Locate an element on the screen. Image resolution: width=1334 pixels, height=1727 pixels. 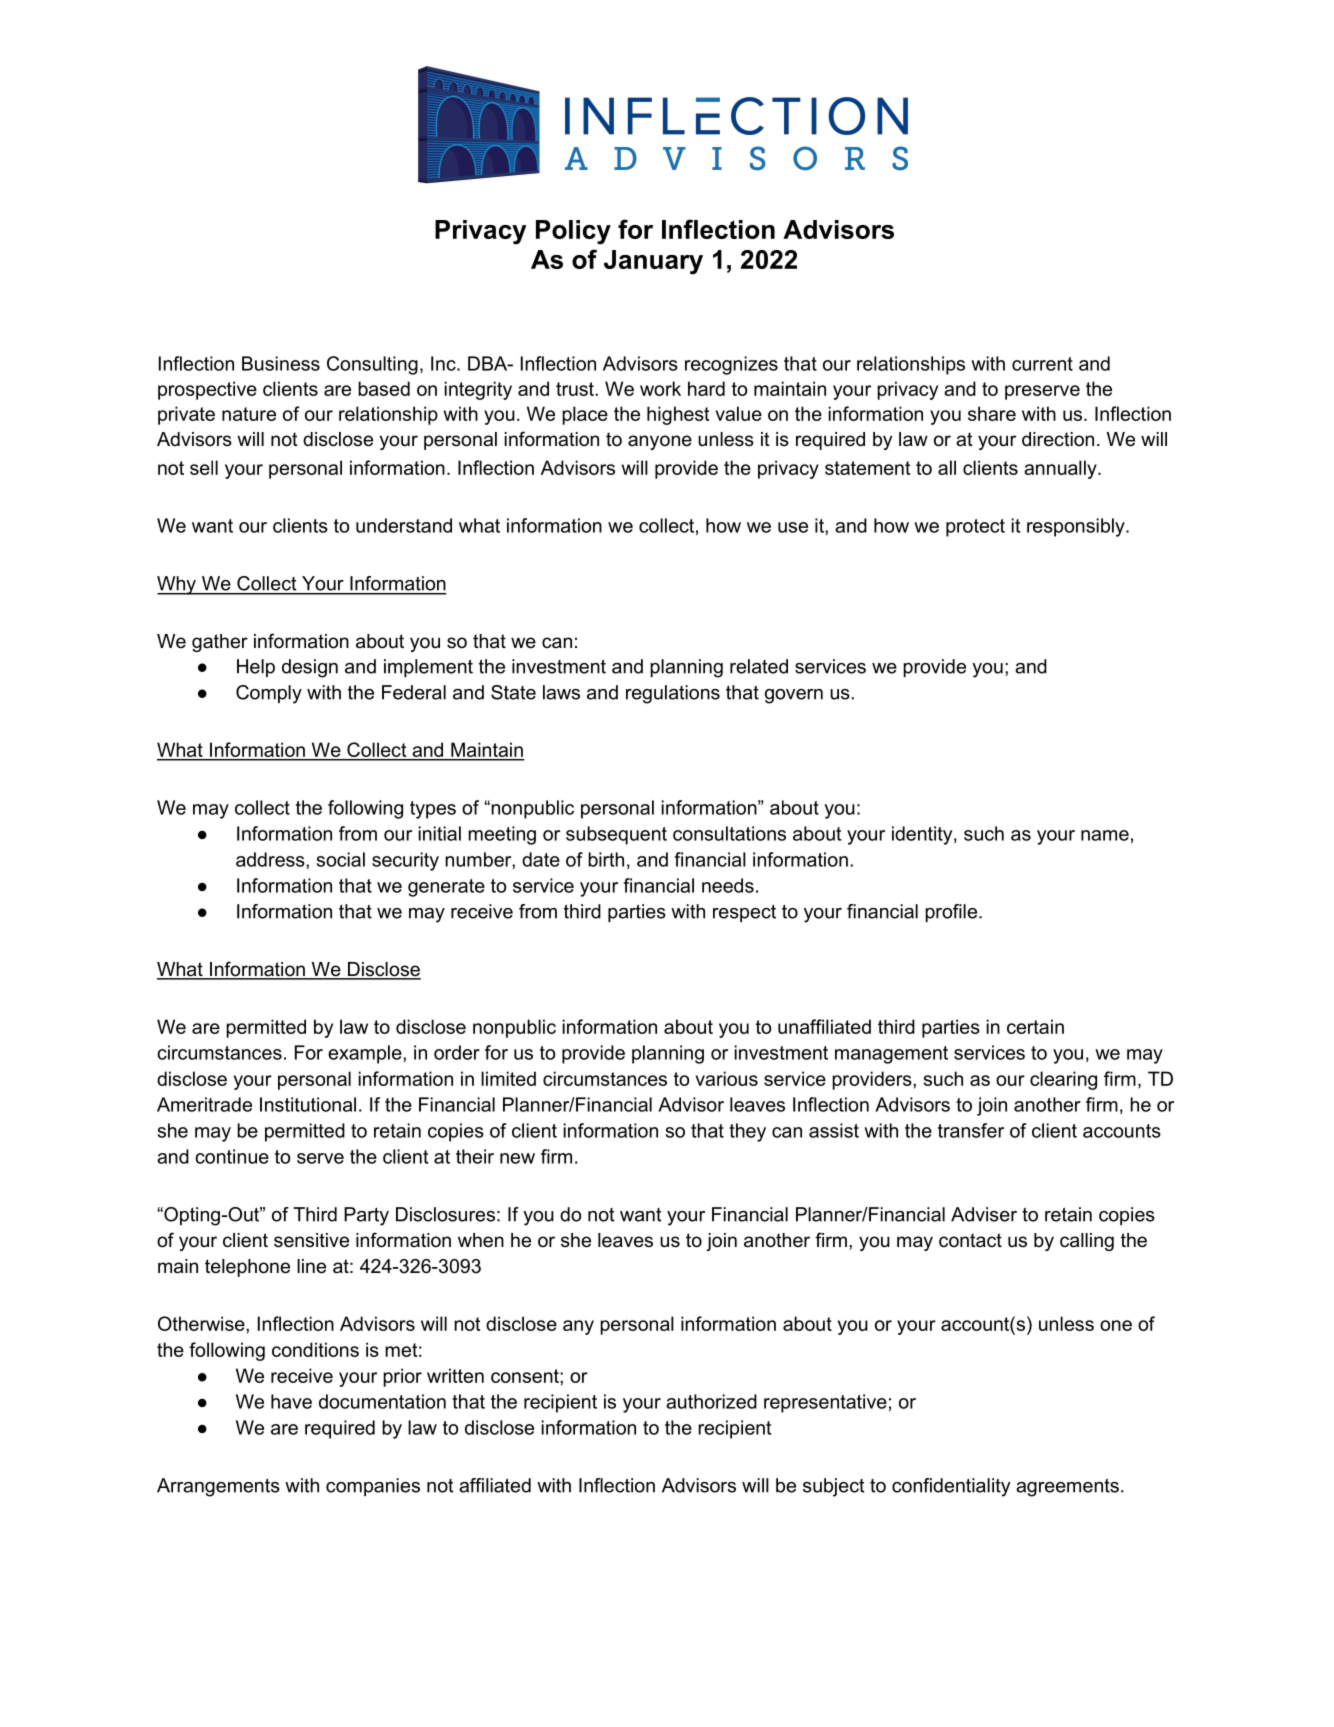
have is located at coordinates (291, 1401).
